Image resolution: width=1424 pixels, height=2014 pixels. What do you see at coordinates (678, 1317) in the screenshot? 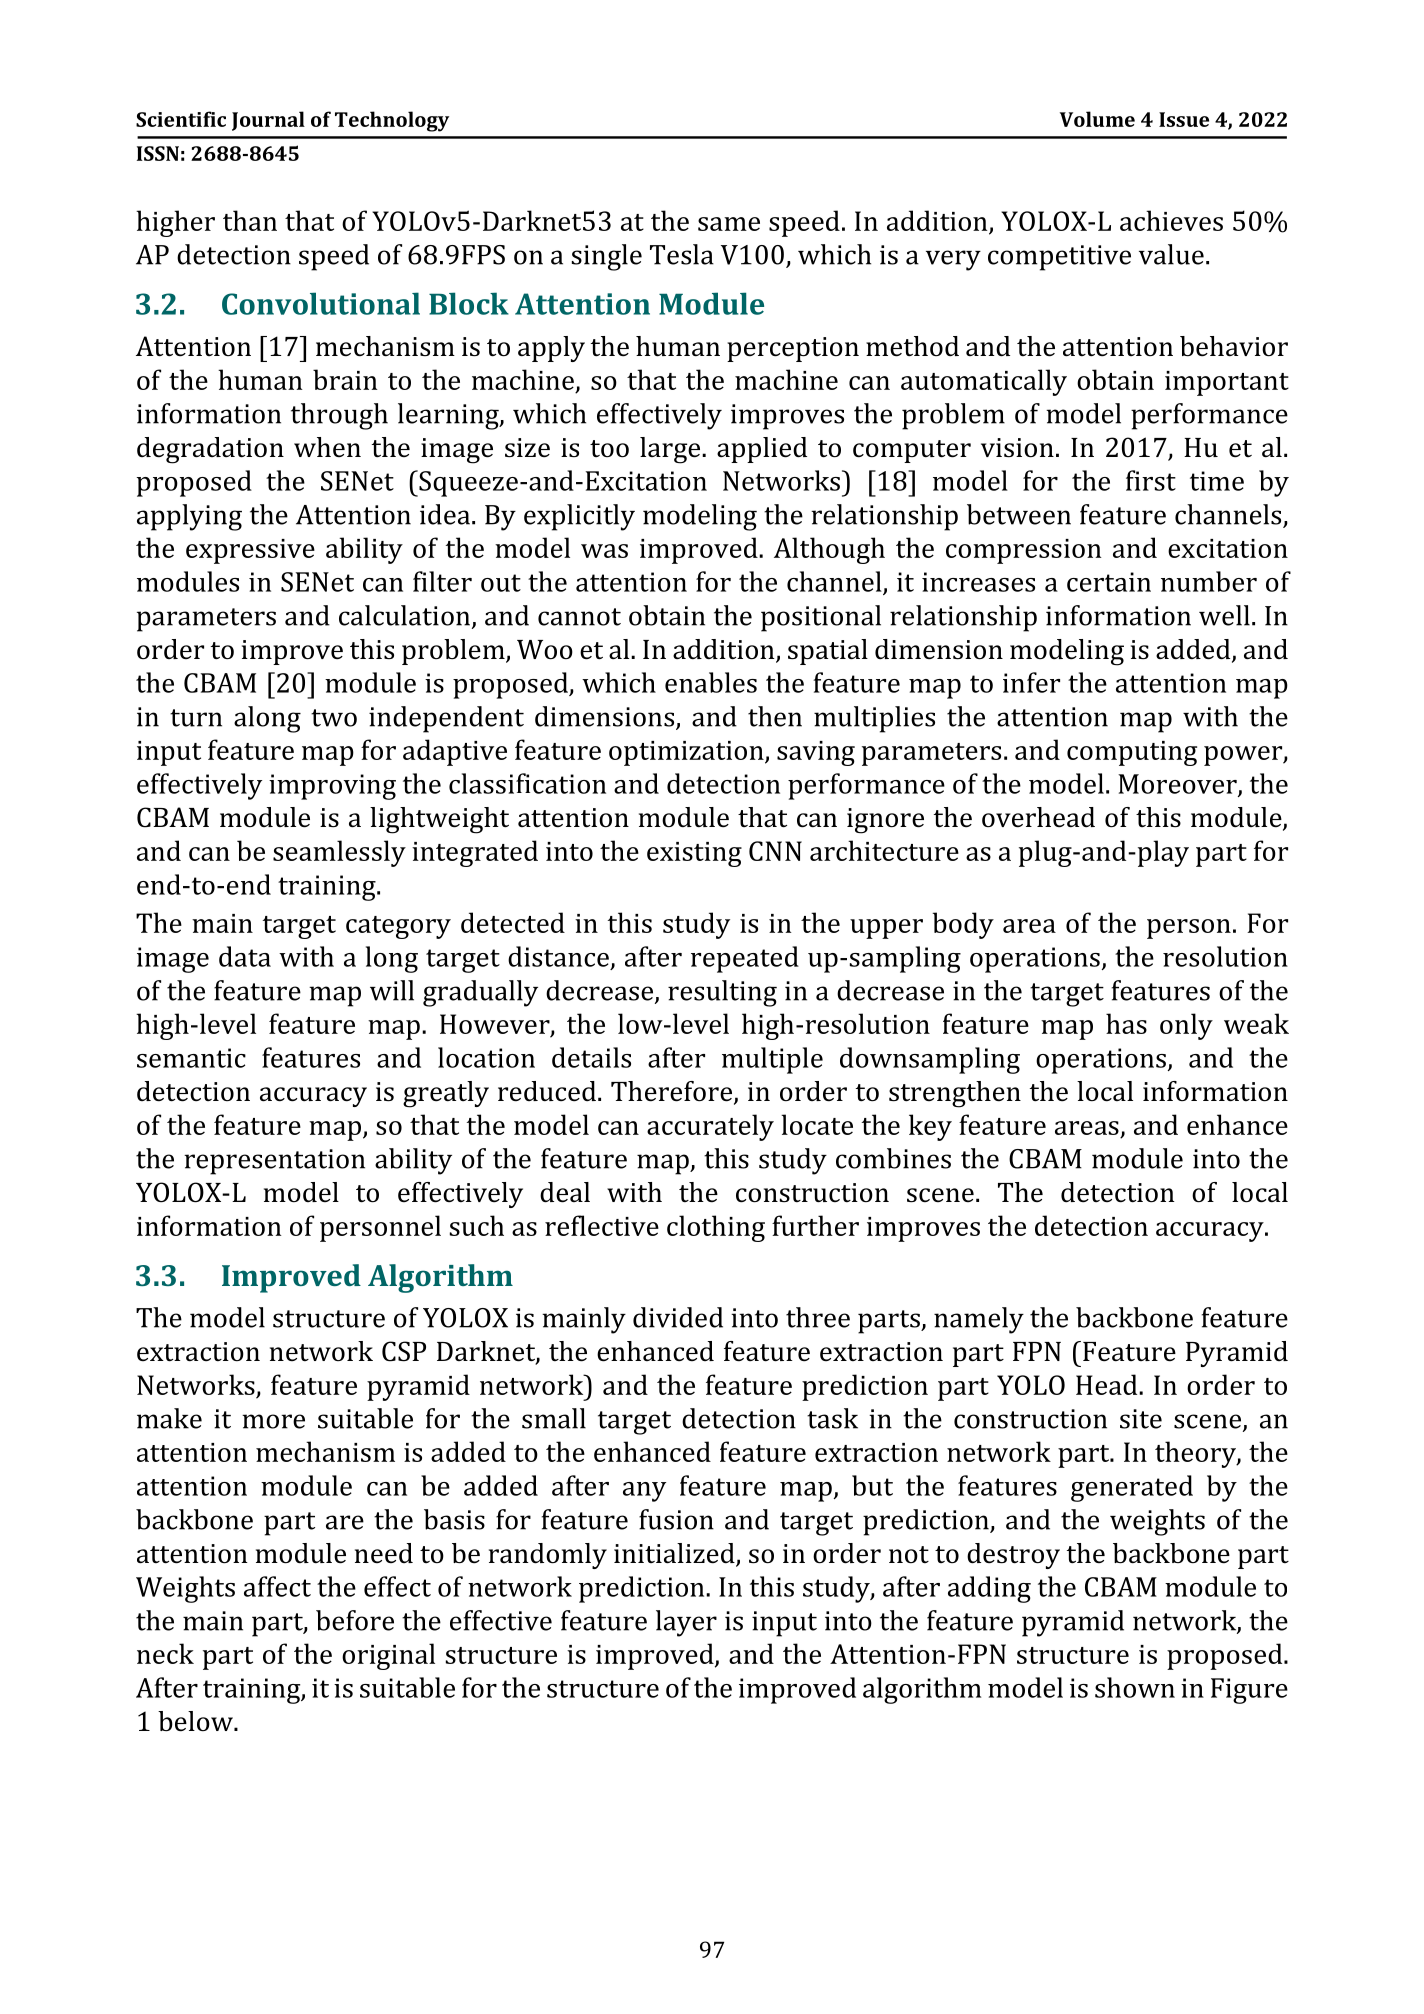
I see `divided` at bounding box center [678, 1317].
